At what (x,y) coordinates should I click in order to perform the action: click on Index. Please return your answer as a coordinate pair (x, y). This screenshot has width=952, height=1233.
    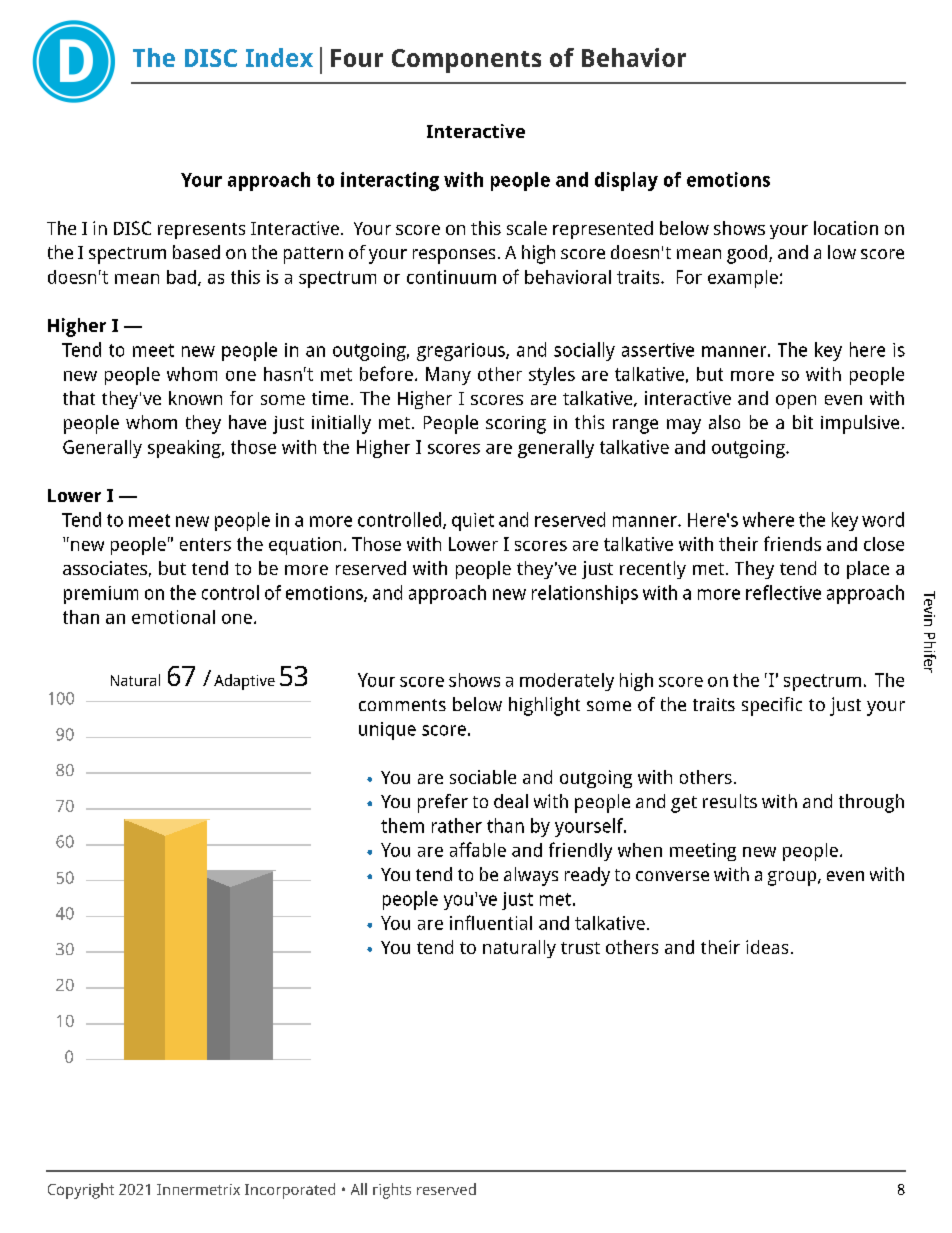
    Looking at the image, I should click on (279, 57).
